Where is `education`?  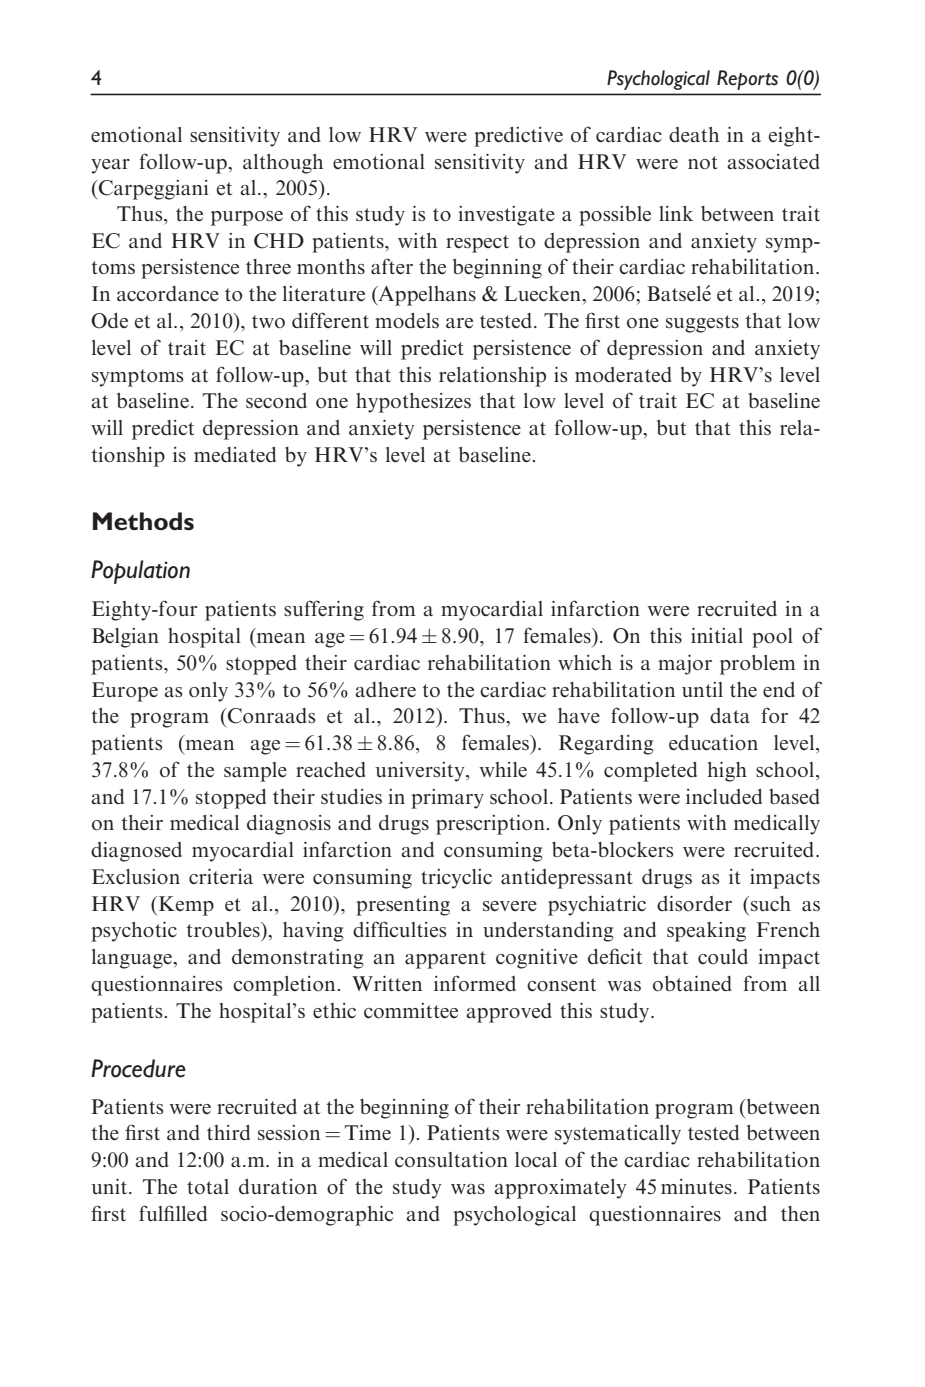 education is located at coordinates (713, 743).
